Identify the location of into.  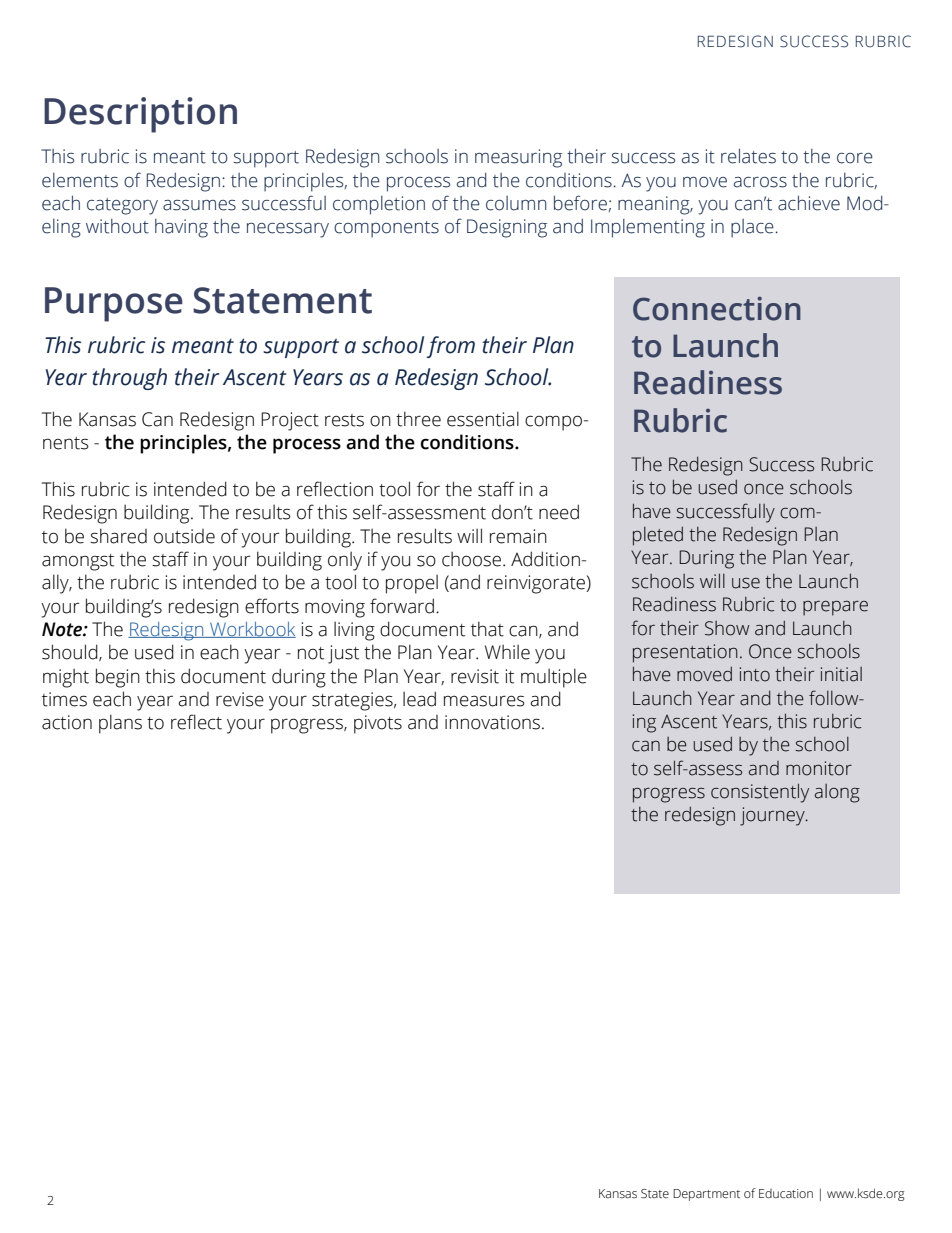
(755, 674).
